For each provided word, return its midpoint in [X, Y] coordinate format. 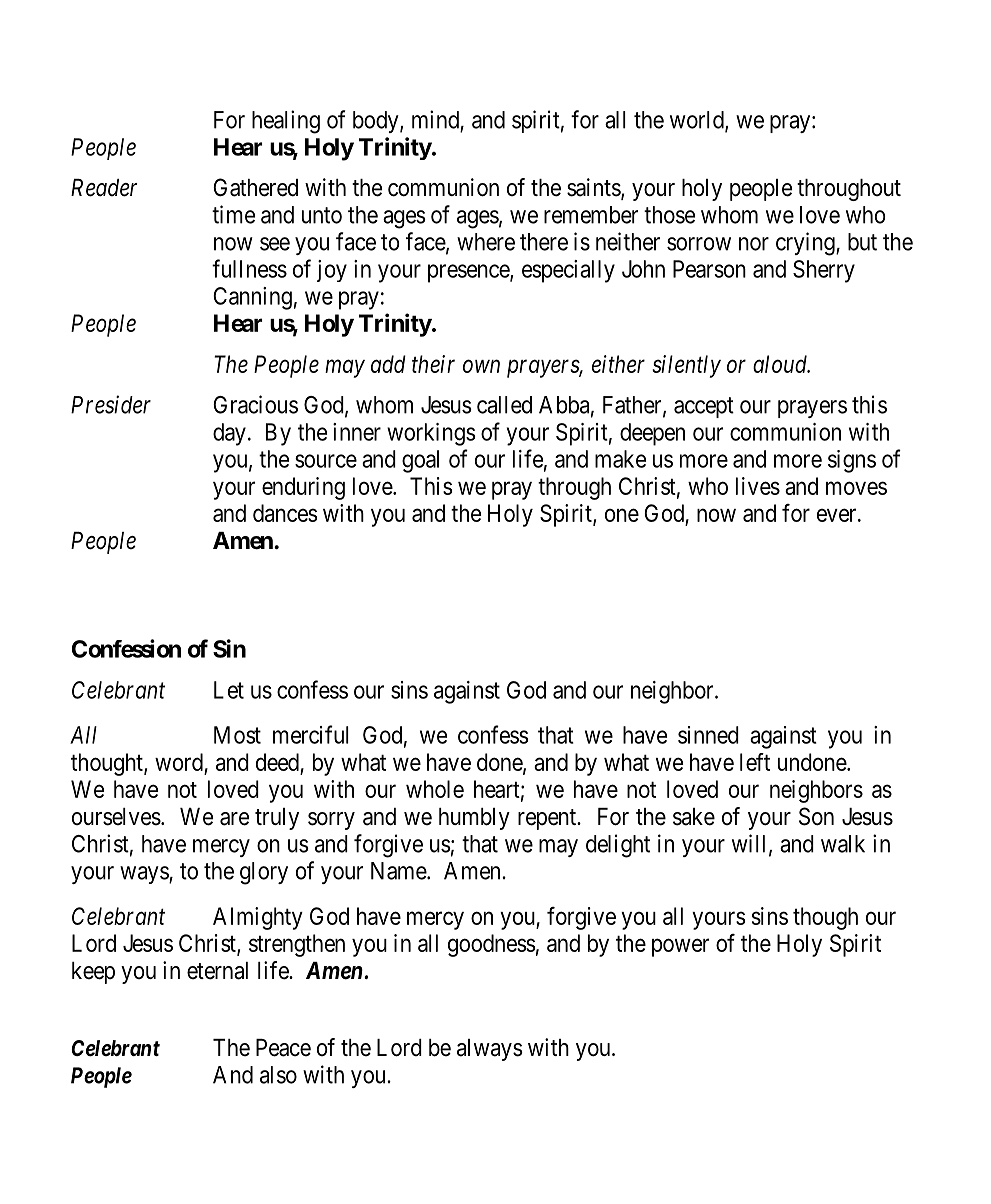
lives [758, 486]
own [481, 366]
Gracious [255, 404]
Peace [283, 1048]
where [486, 242]
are [234, 819]
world [698, 121]
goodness [491, 945]
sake [694, 817]
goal [420, 461]
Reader [104, 188]
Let [229, 690]
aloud [781, 364]
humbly [474, 819]
